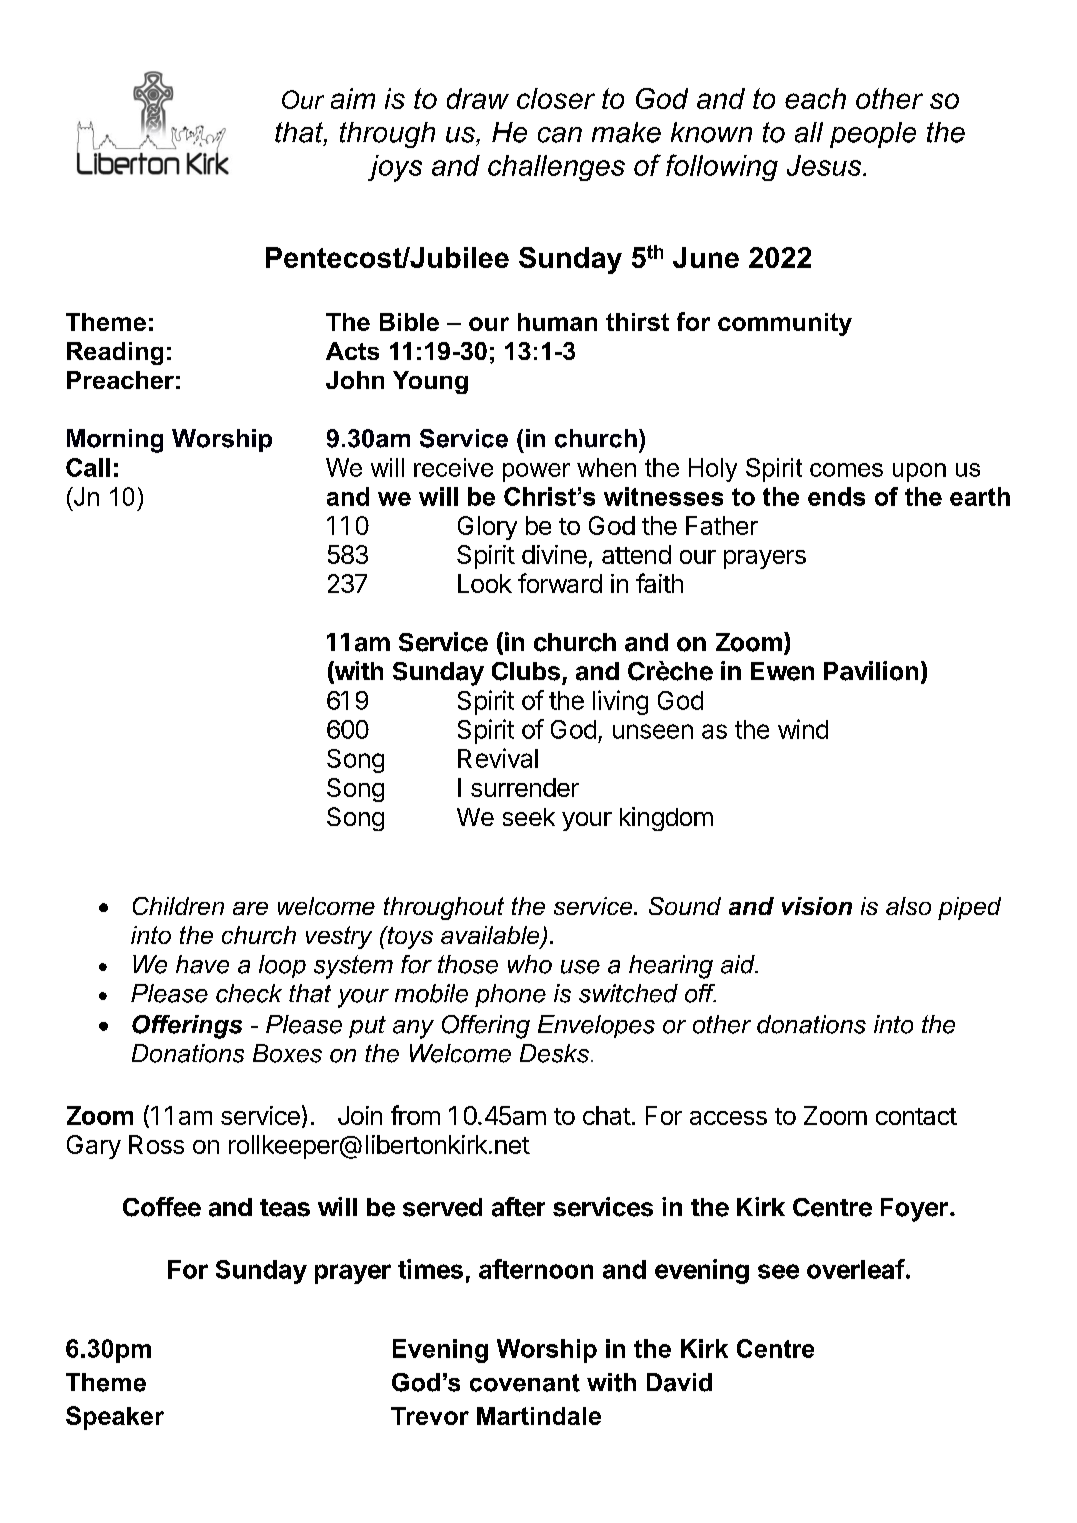 The image size is (1077, 1523). I want to click on aim, so click(353, 98).
